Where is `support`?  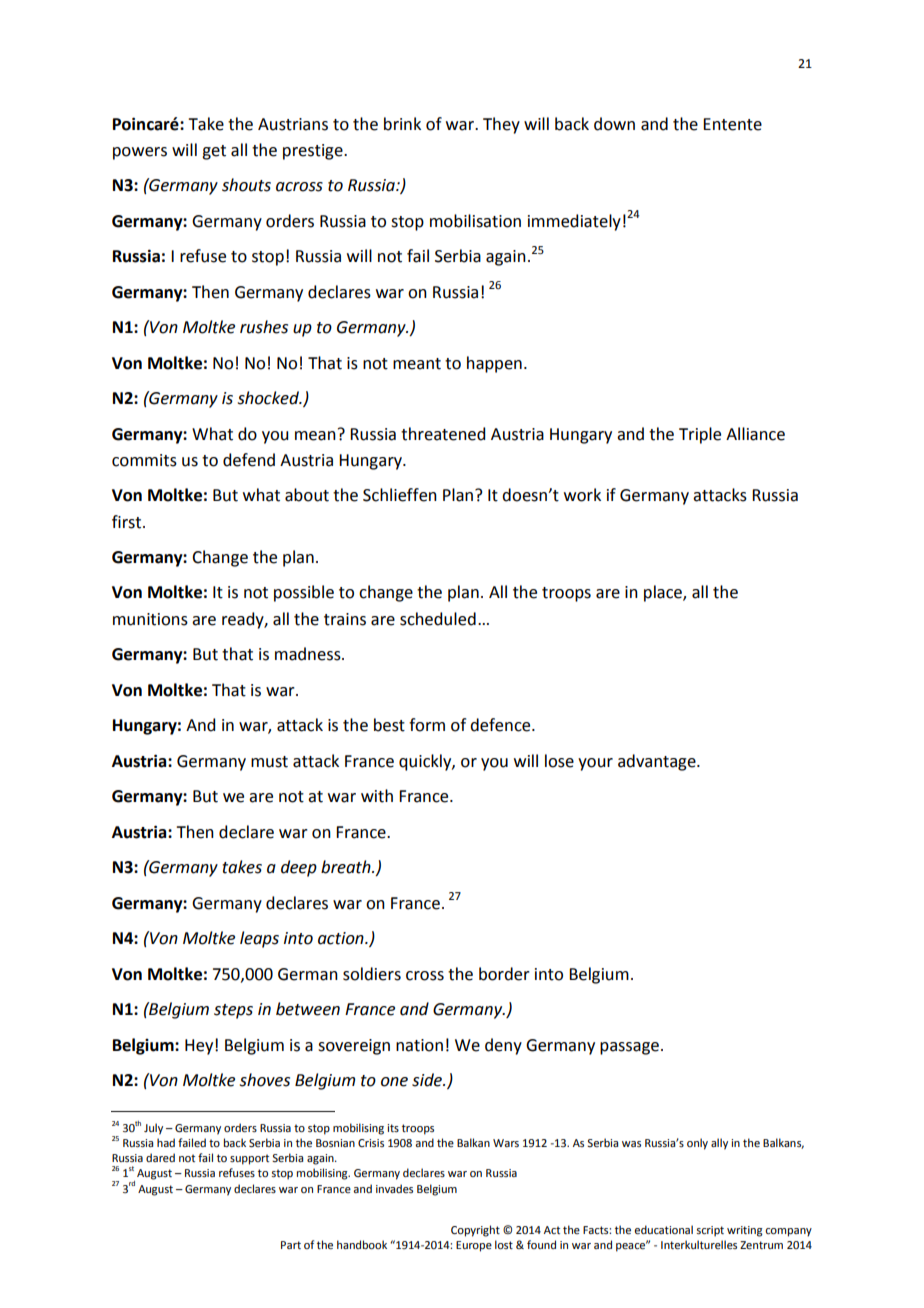 support is located at coordinates (249, 1159).
